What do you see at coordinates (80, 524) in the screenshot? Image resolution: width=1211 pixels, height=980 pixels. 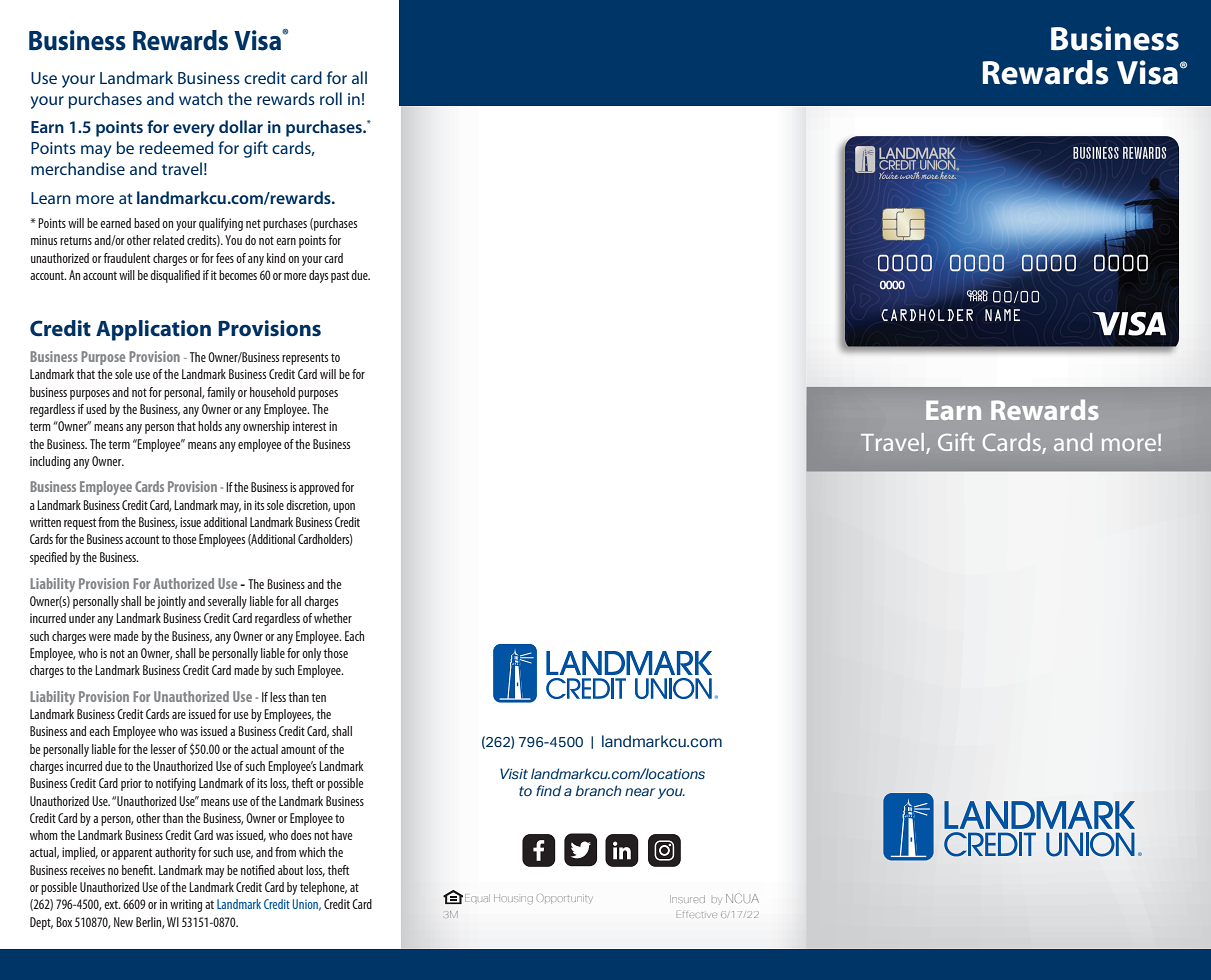 I see `request` at bounding box center [80, 524].
